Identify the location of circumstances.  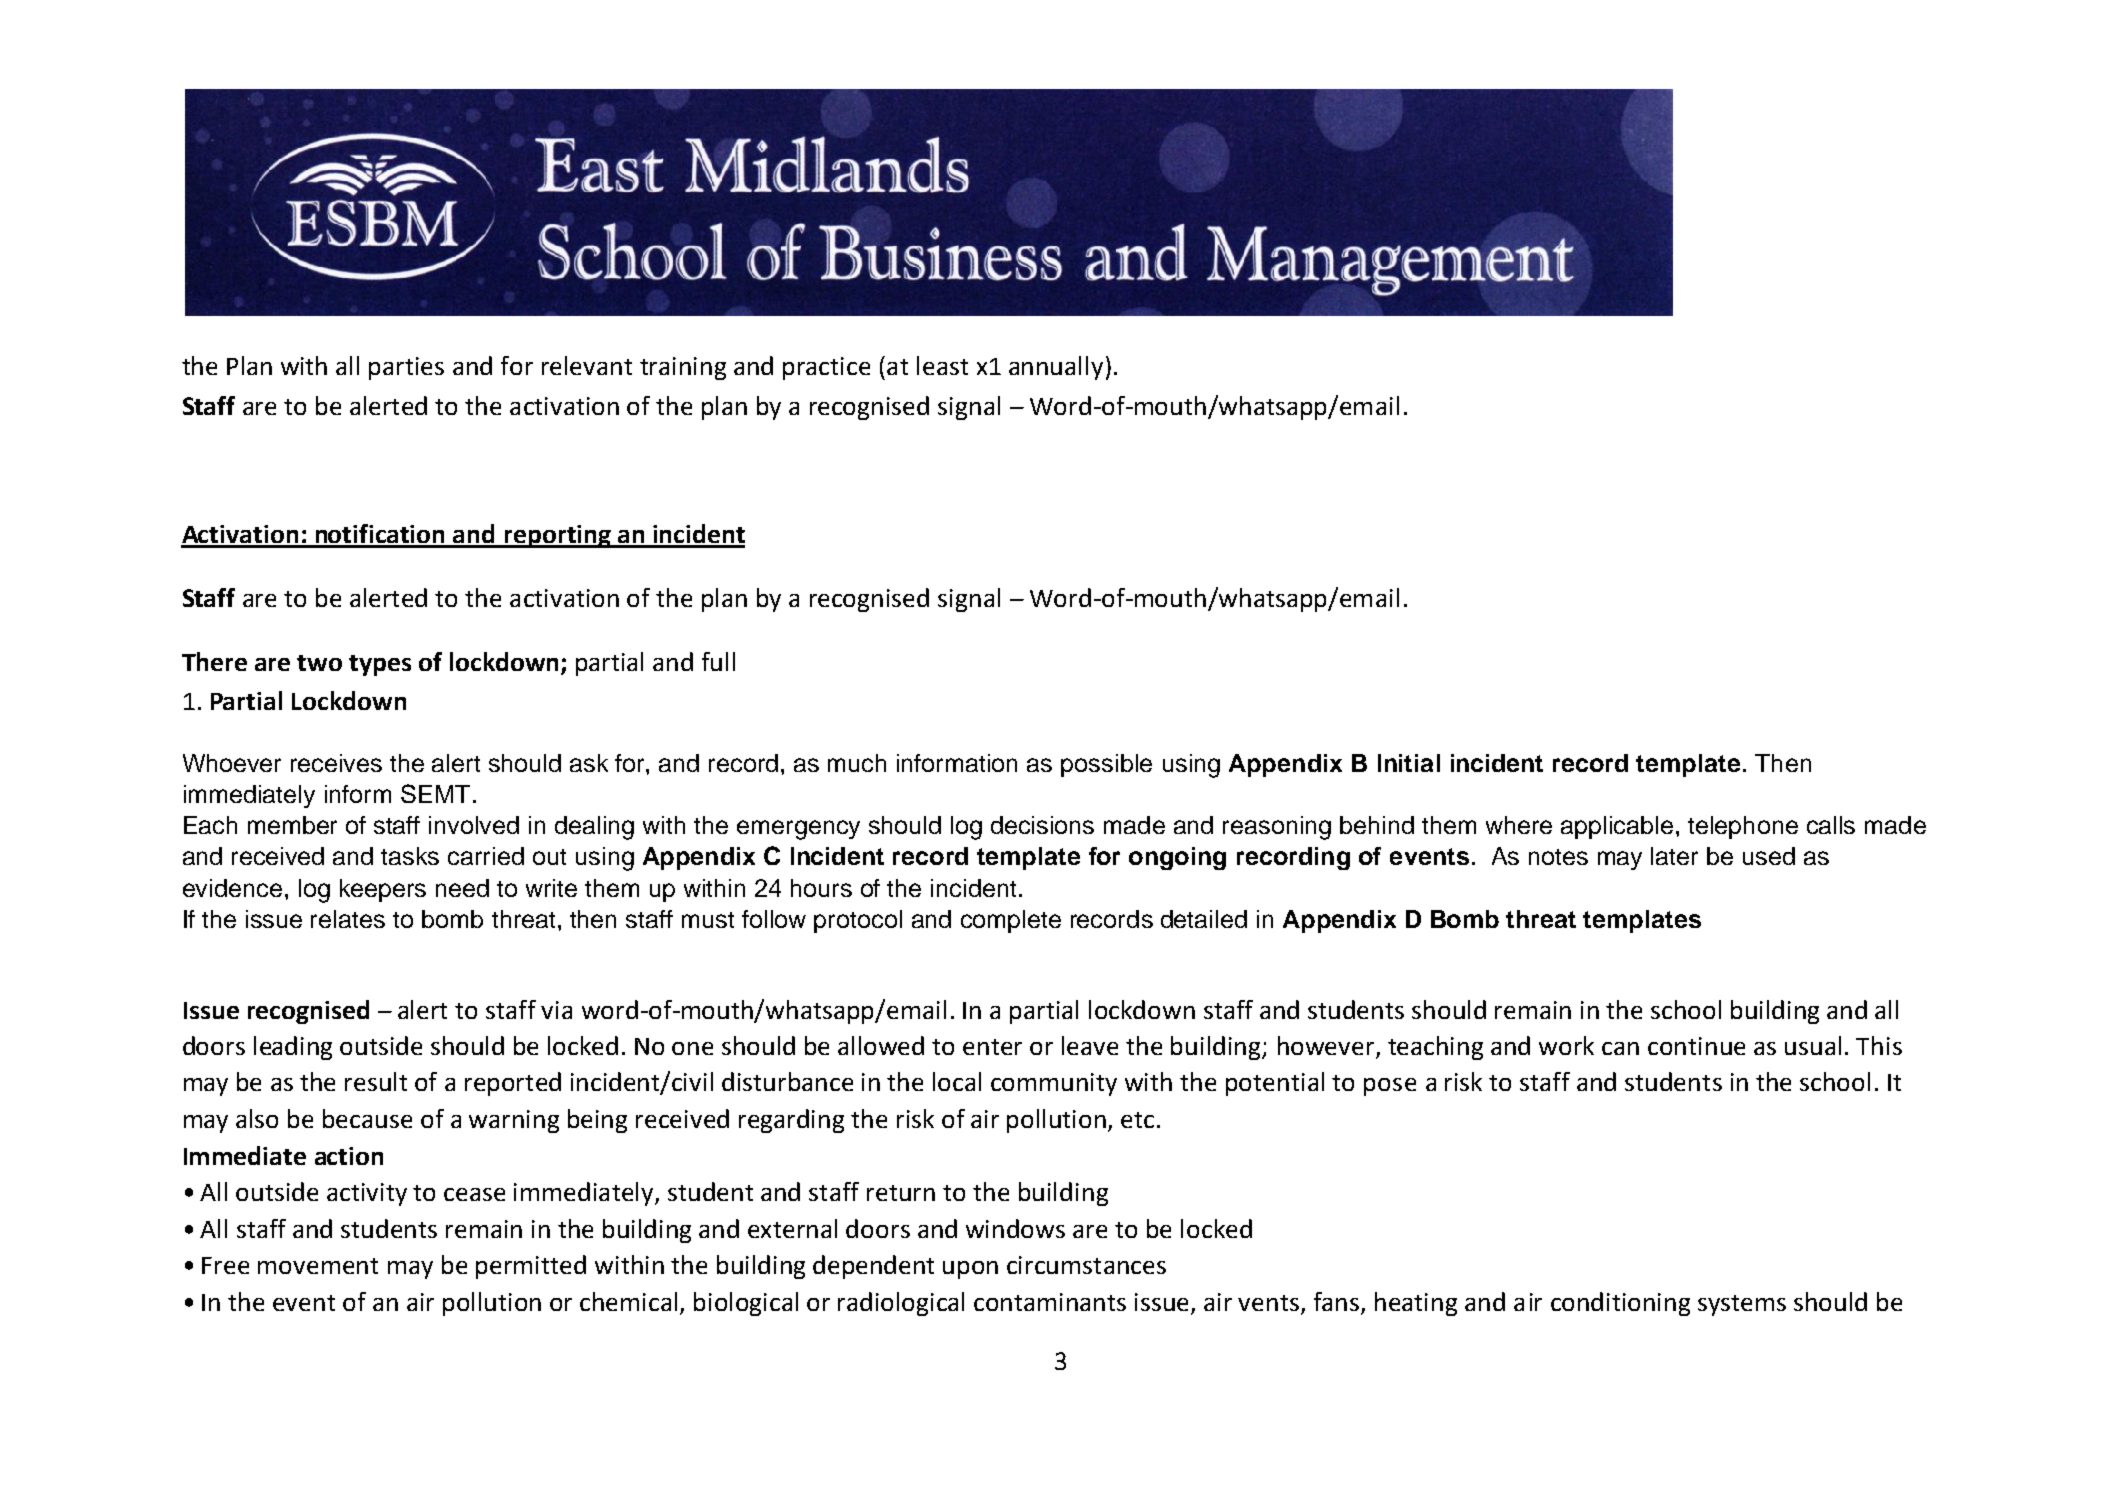
(1086, 1265).
